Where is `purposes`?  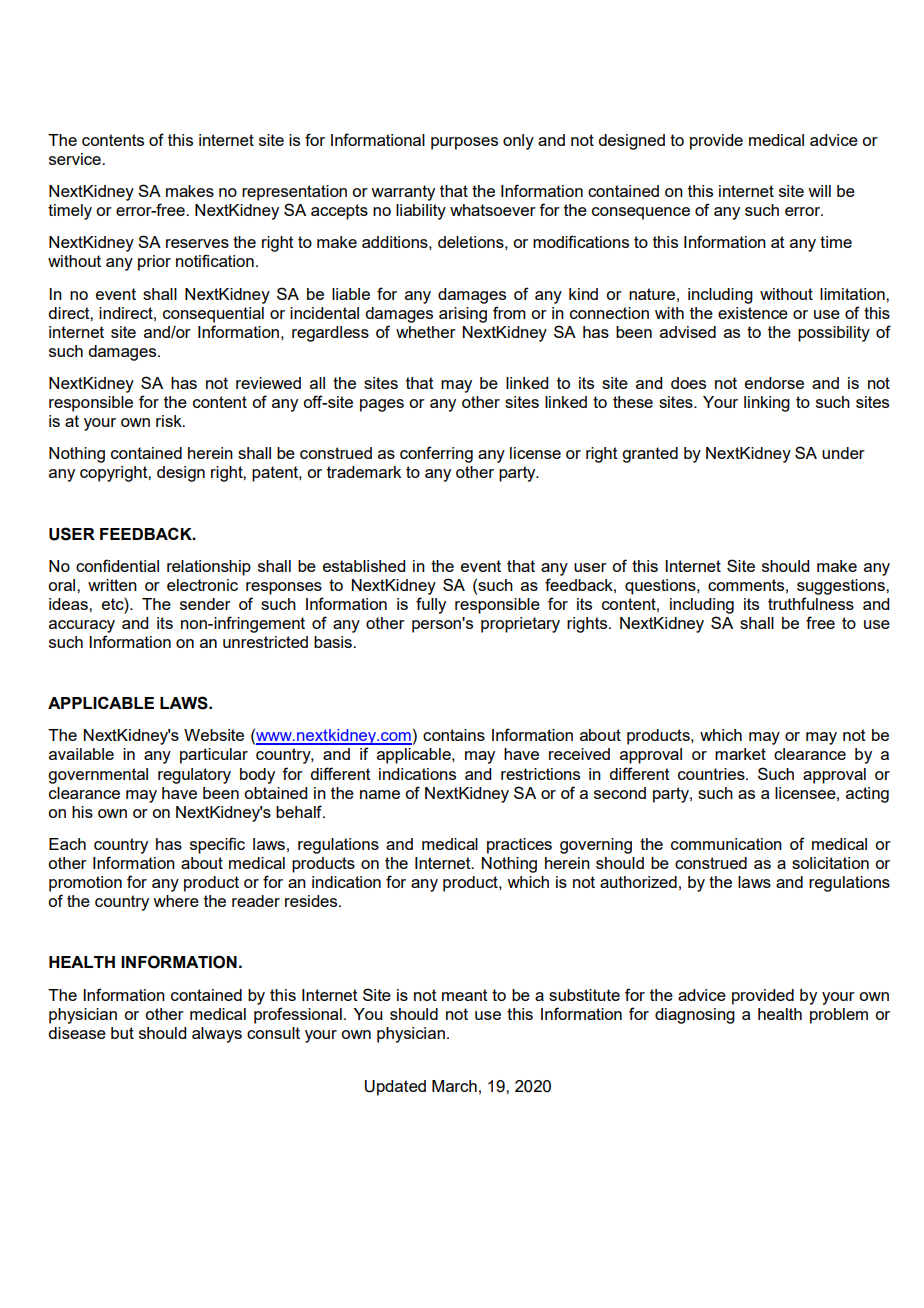
purposes is located at coordinates (464, 143).
